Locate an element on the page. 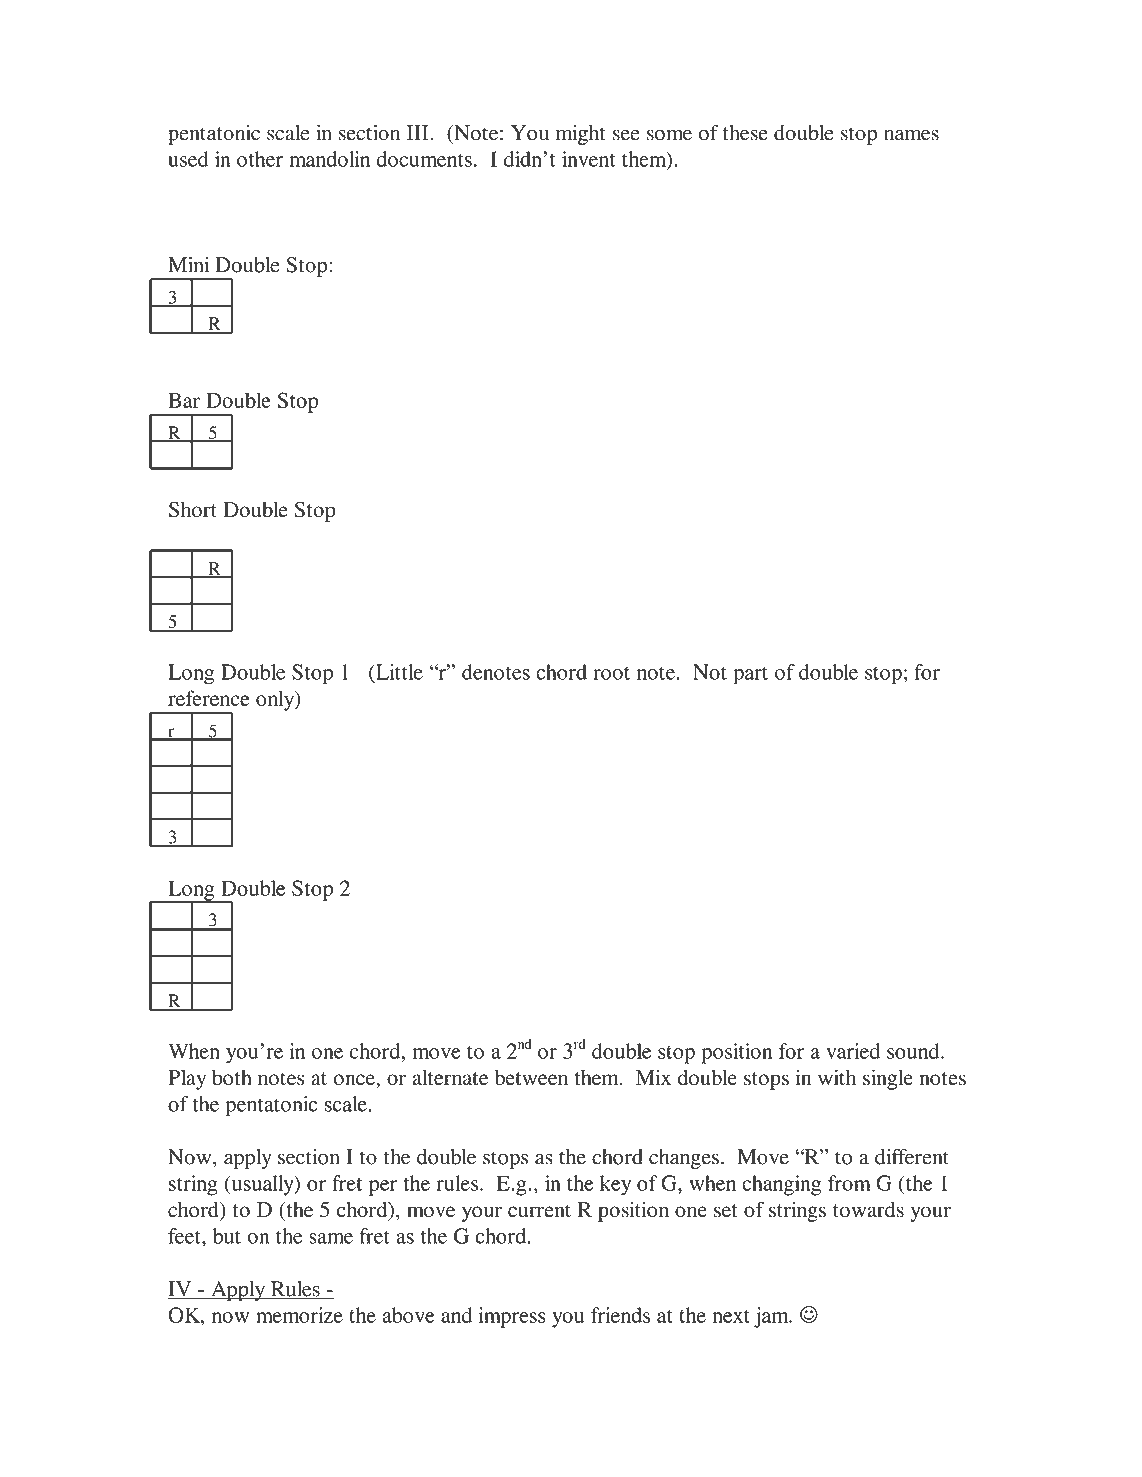 The height and width of the page is (1477, 1142). reference is located at coordinates (209, 698).
